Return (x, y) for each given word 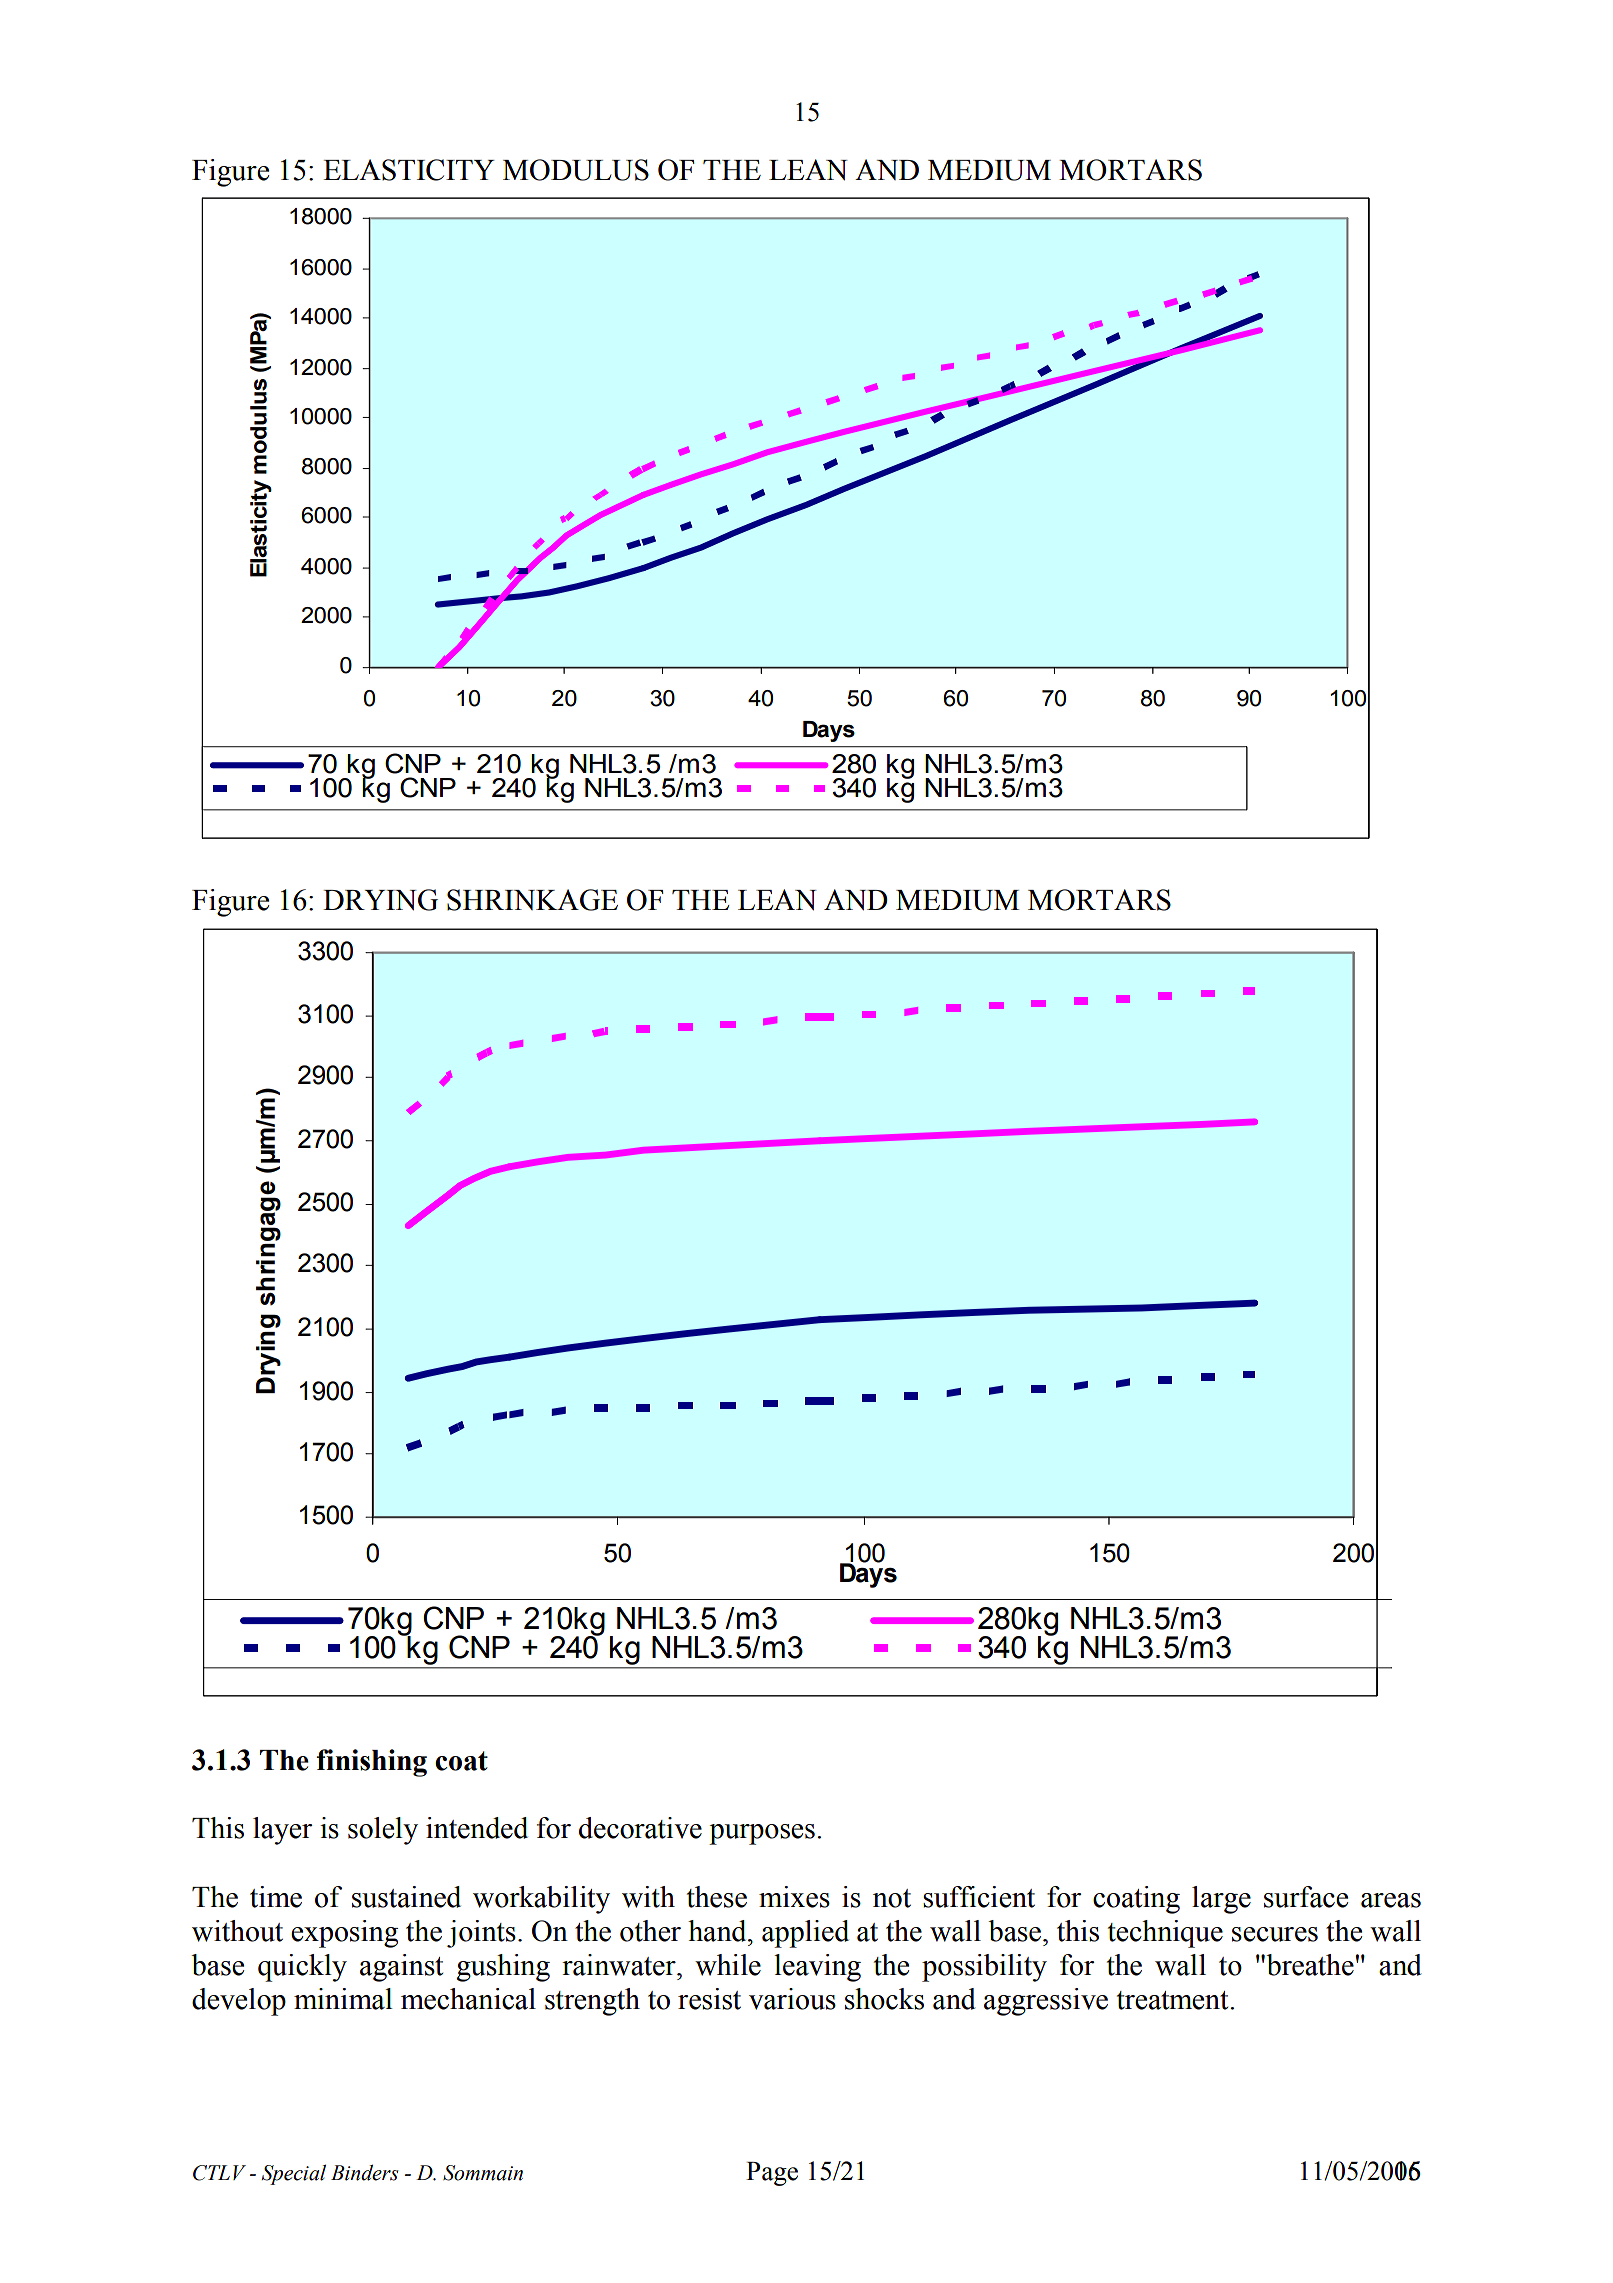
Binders (365, 2172)
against (401, 1968)
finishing (372, 1763)
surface (1306, 1897)
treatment (1174, 2000)
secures (1275, 1934)
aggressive (1046, 2002)
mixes (794, 1897)
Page (772, 2174)
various (792, 1999)
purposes (762, 1834)
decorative (640, 1828)
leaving (817, 1968)
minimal (343, 1999)
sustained (406, 1897)
